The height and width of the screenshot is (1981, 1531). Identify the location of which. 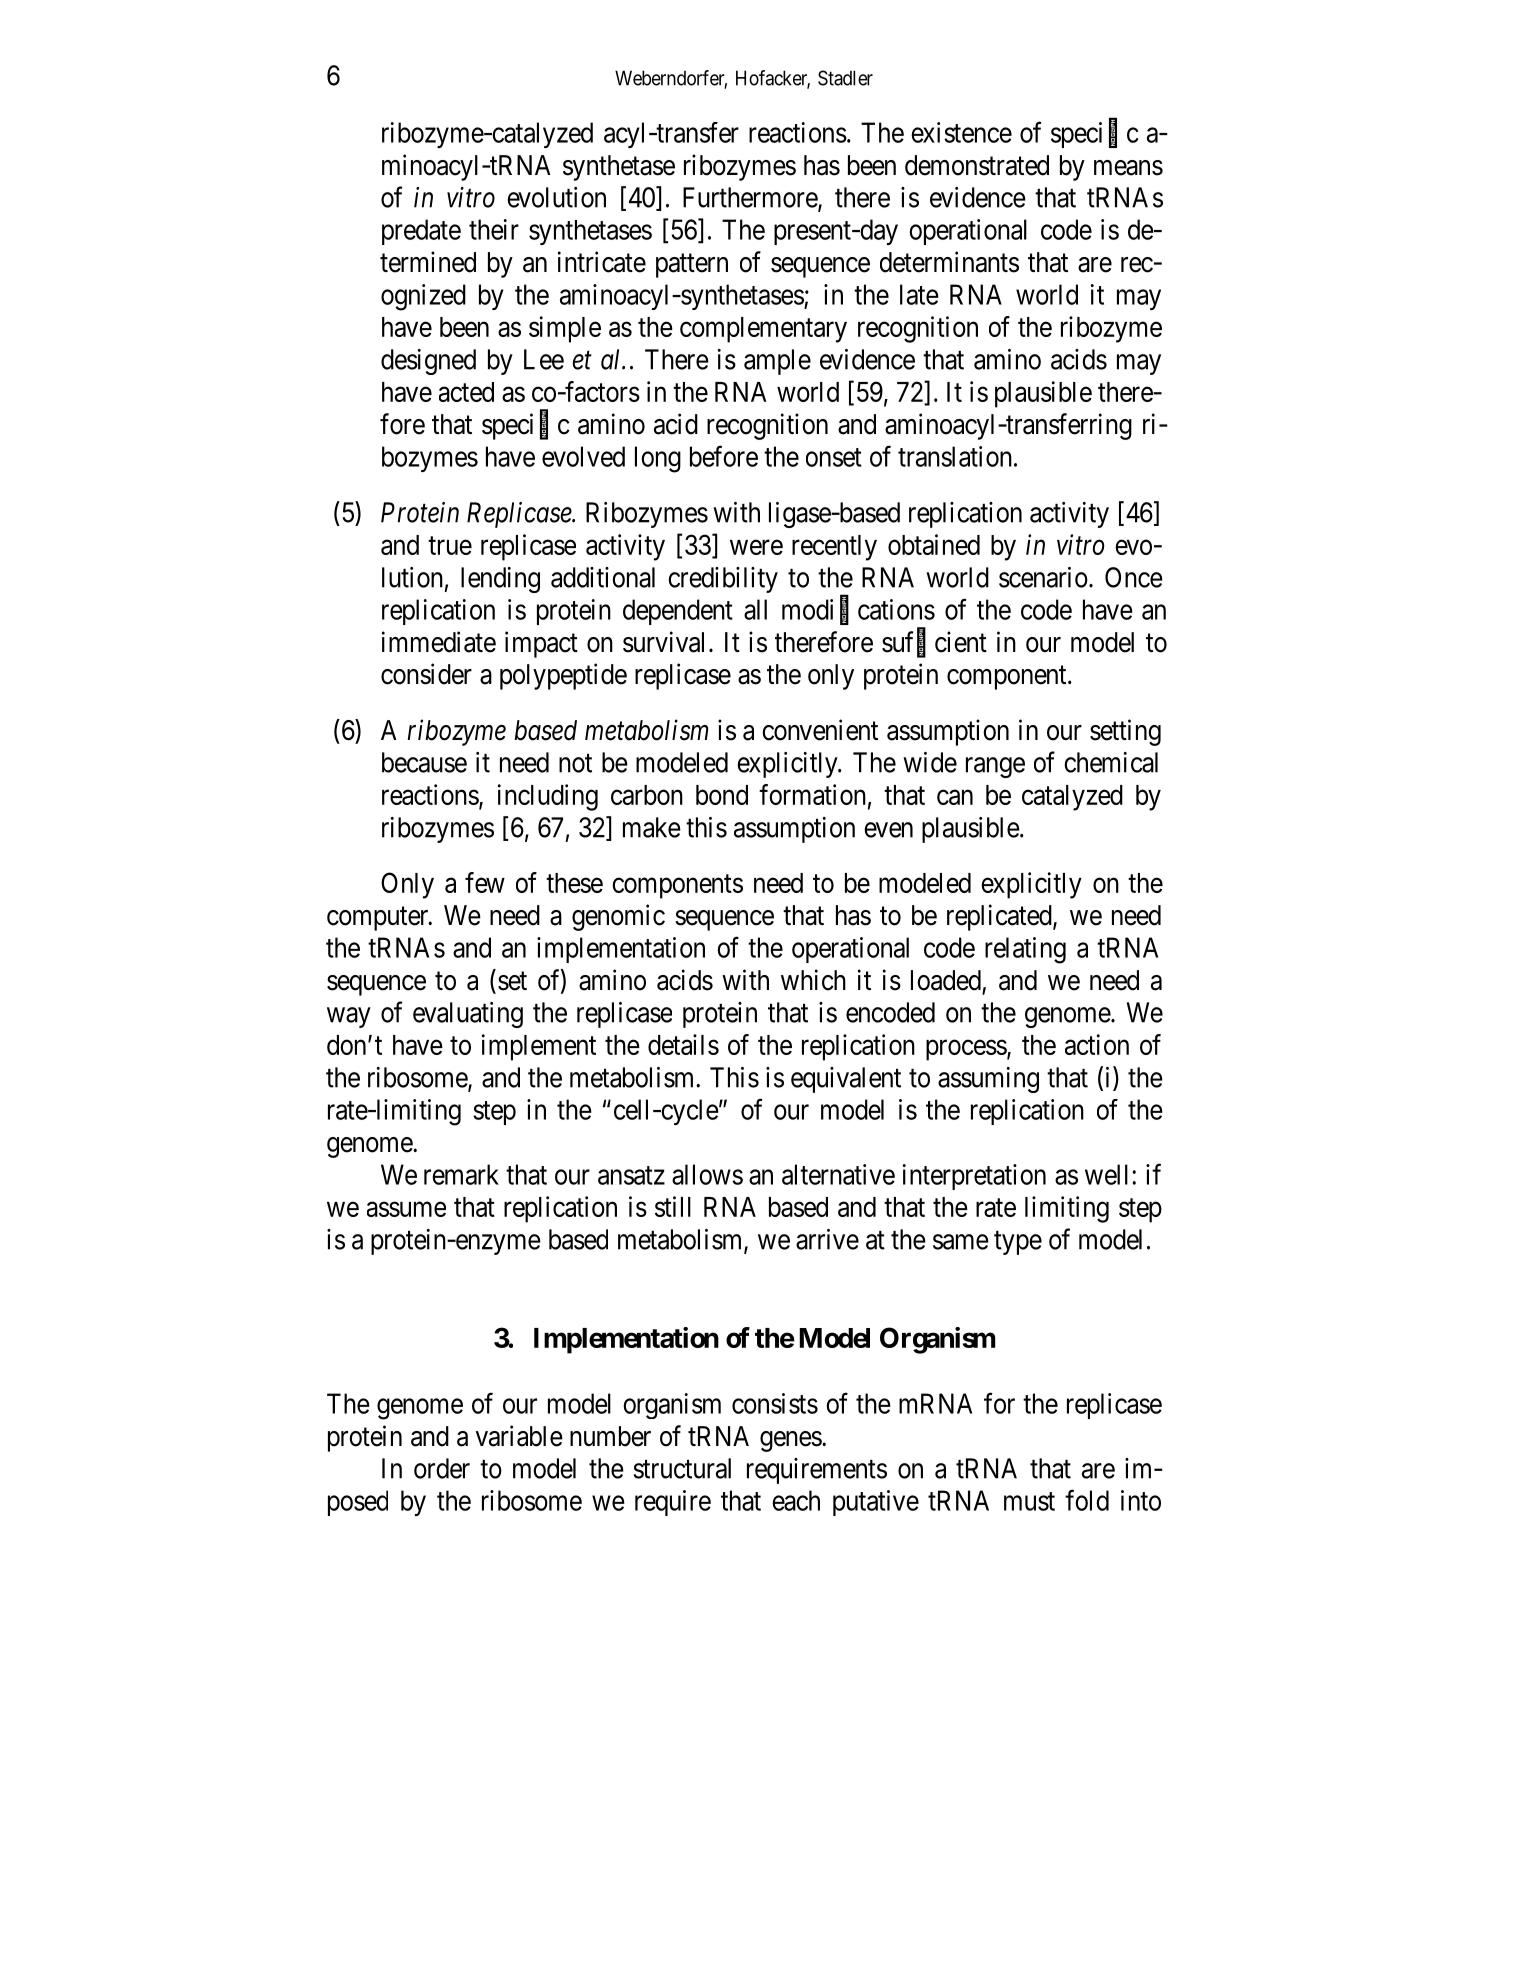
(813, 980).
